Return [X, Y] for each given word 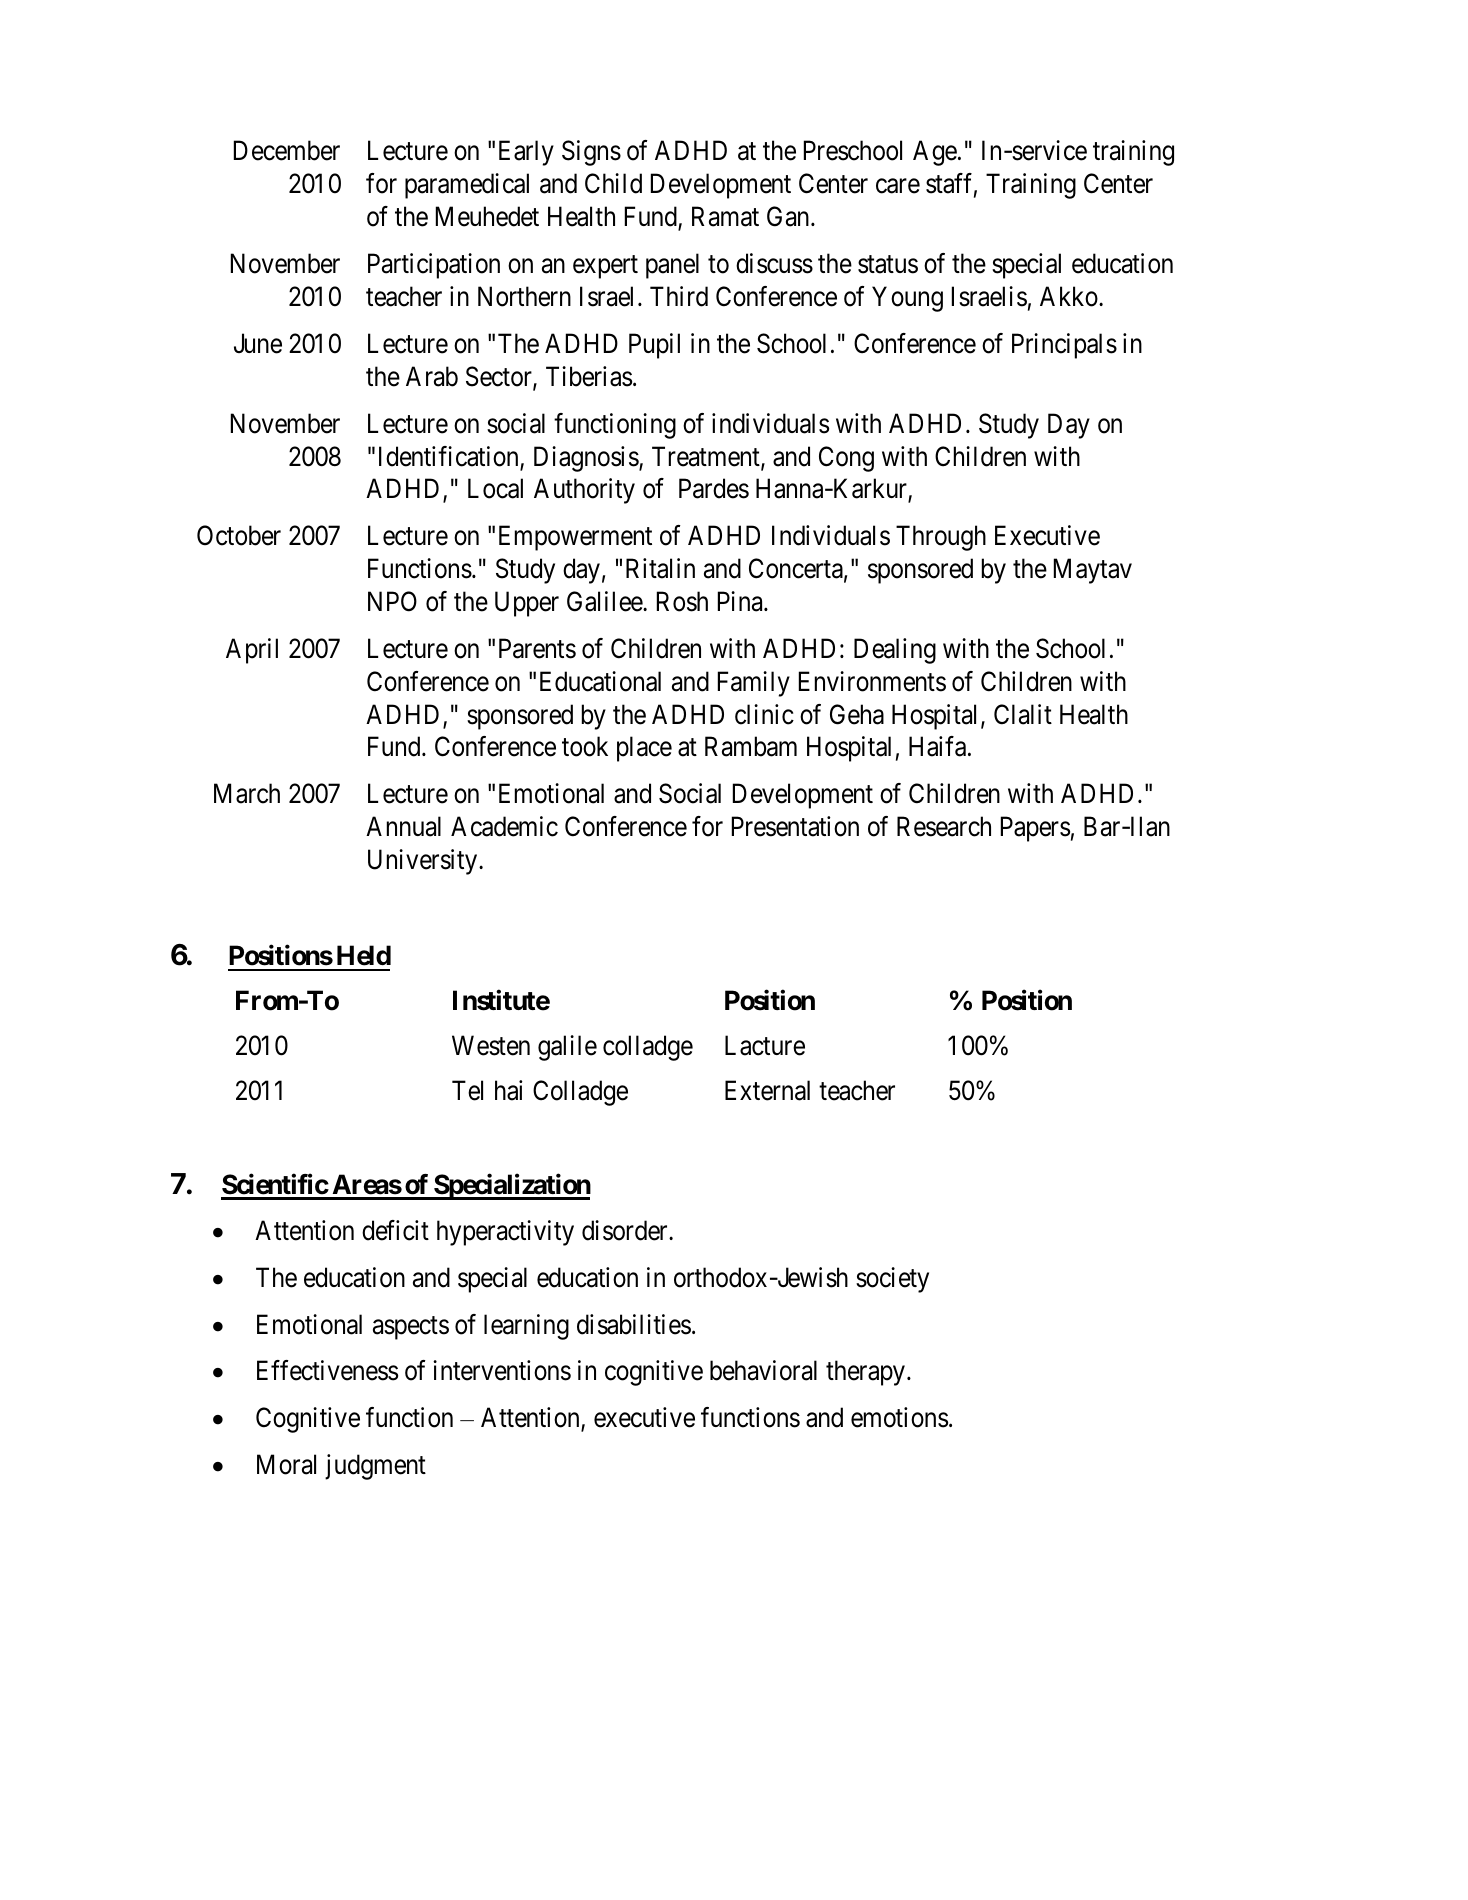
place [644, 749]
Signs [591, 153]
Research [944, 826]
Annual [403, 826]
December [287, 150]
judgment [375, 1467]
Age [935, 153]
